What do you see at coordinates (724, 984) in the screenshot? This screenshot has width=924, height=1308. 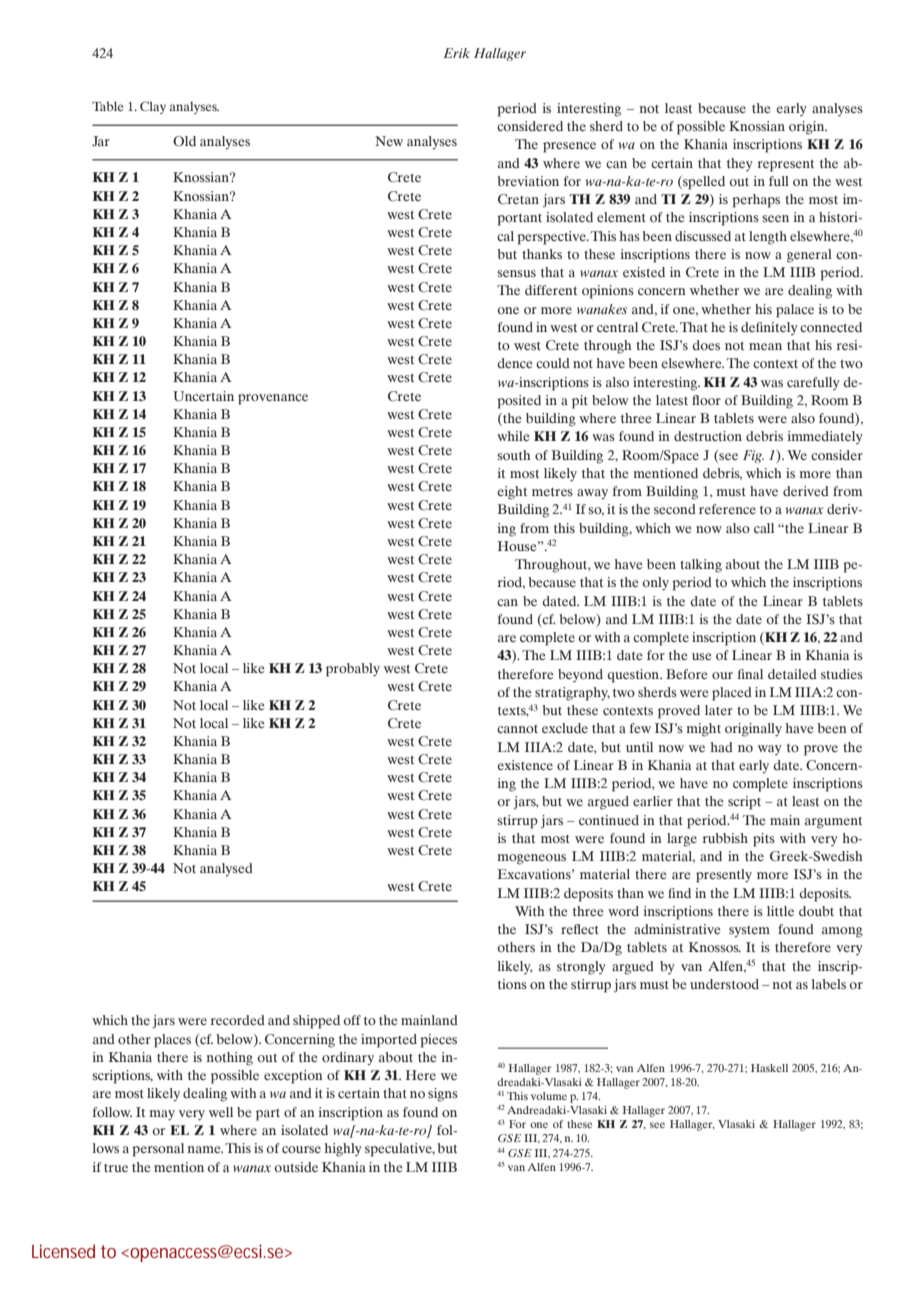 I see `understood` at bounding box center [724, 984].
